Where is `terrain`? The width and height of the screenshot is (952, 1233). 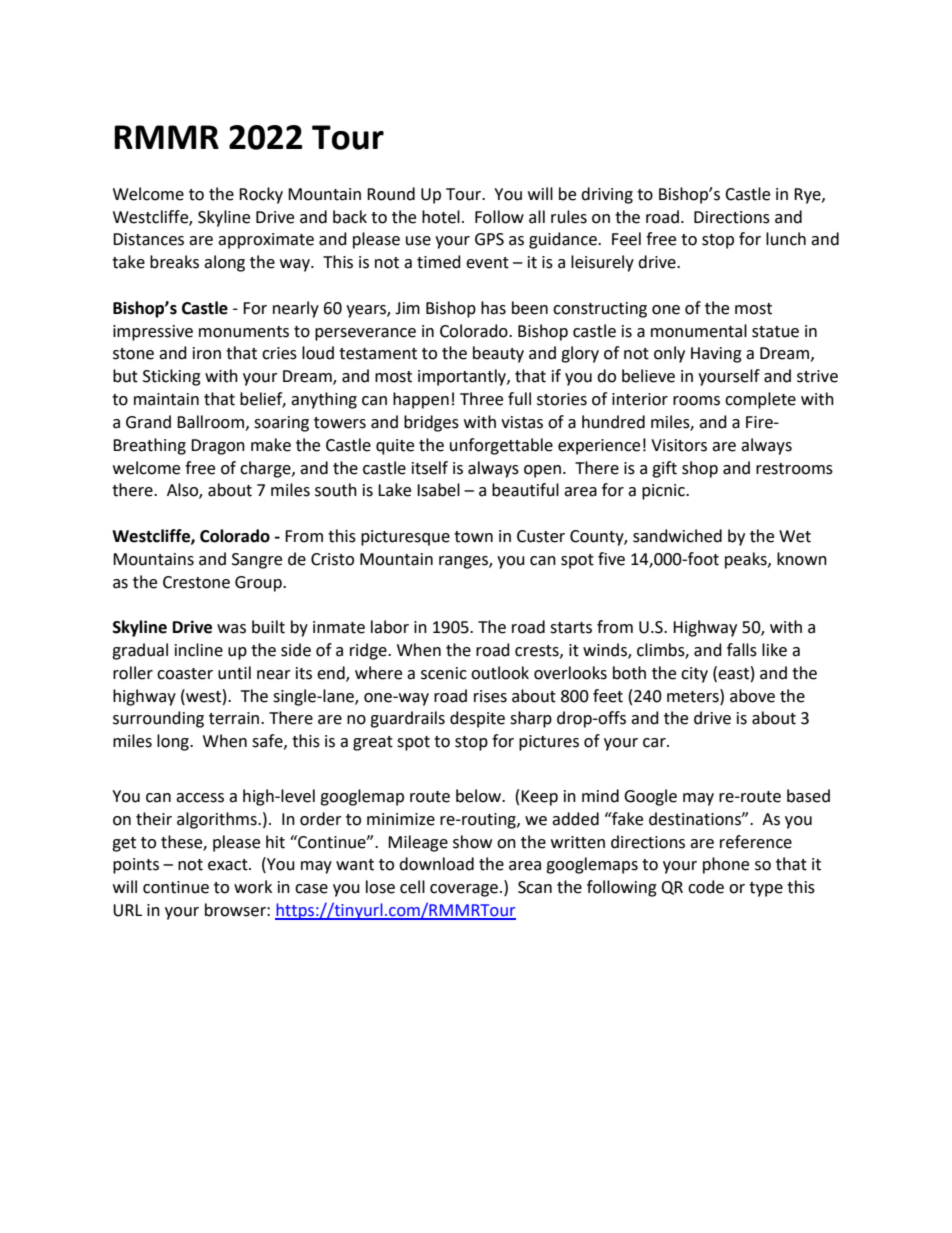 terrain is located at coordinates (235, 718).
